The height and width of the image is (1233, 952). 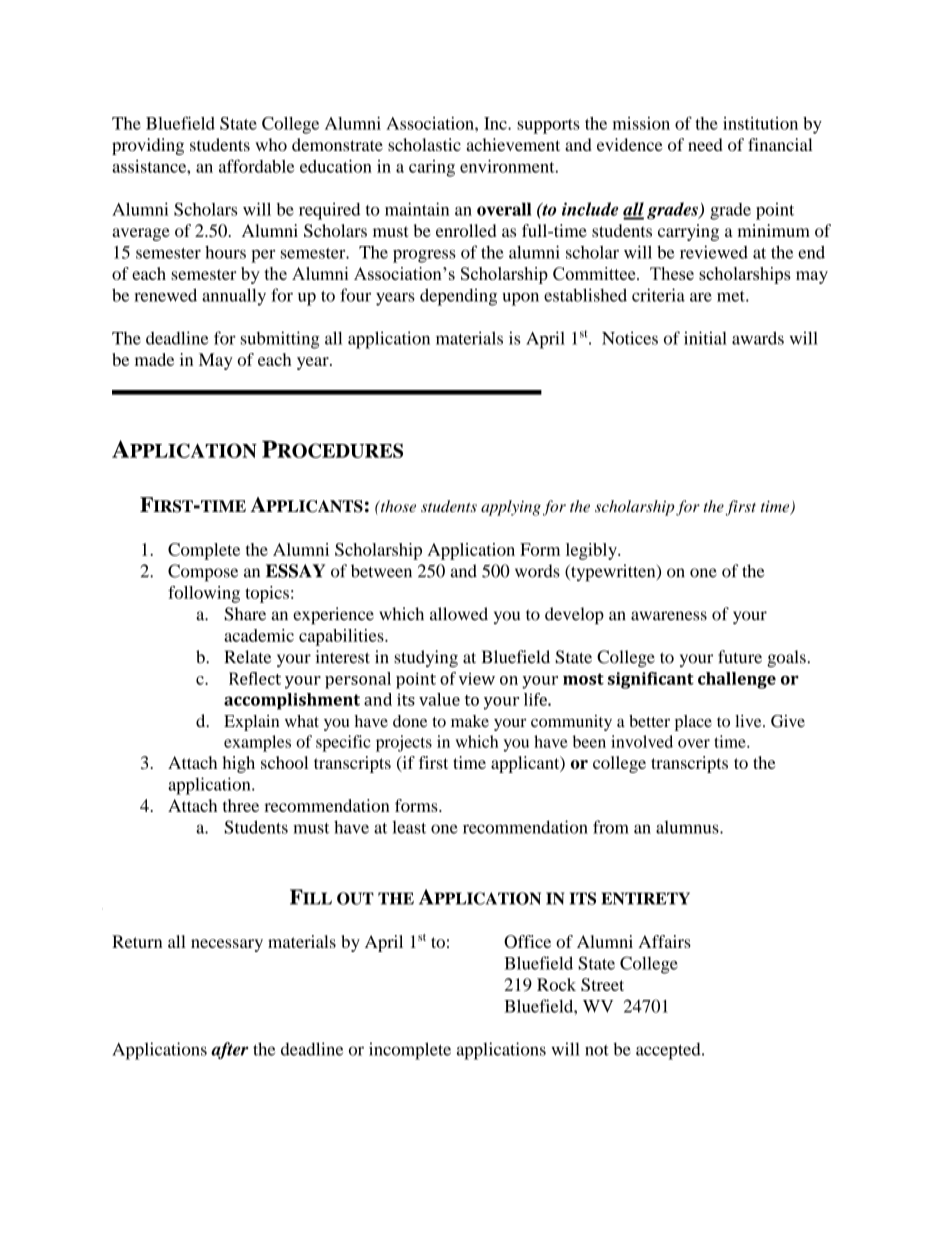 I want to click on least, so click(x=409, y=827).
